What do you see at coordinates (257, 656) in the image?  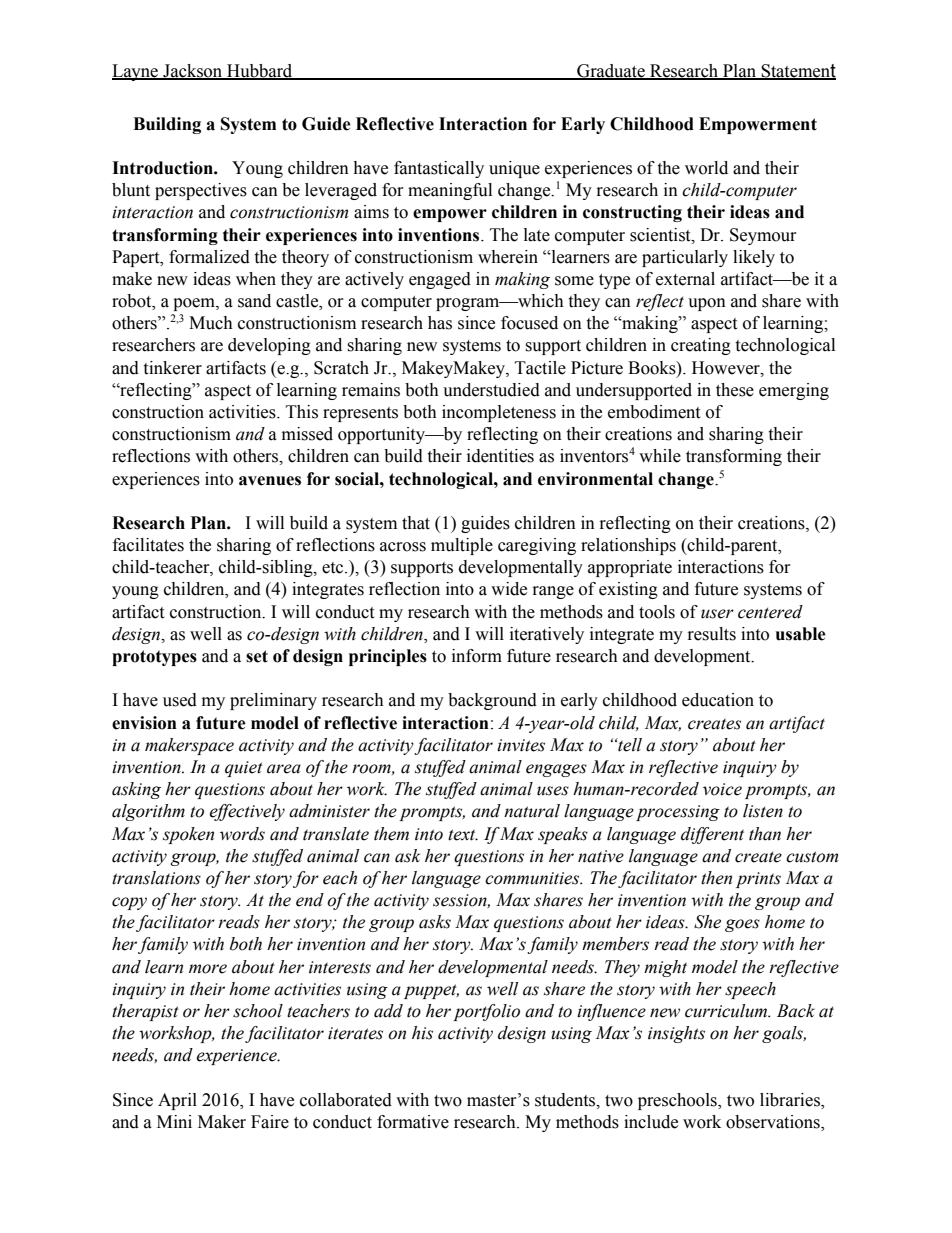 I see `set` at bounding box center [257, 656].
